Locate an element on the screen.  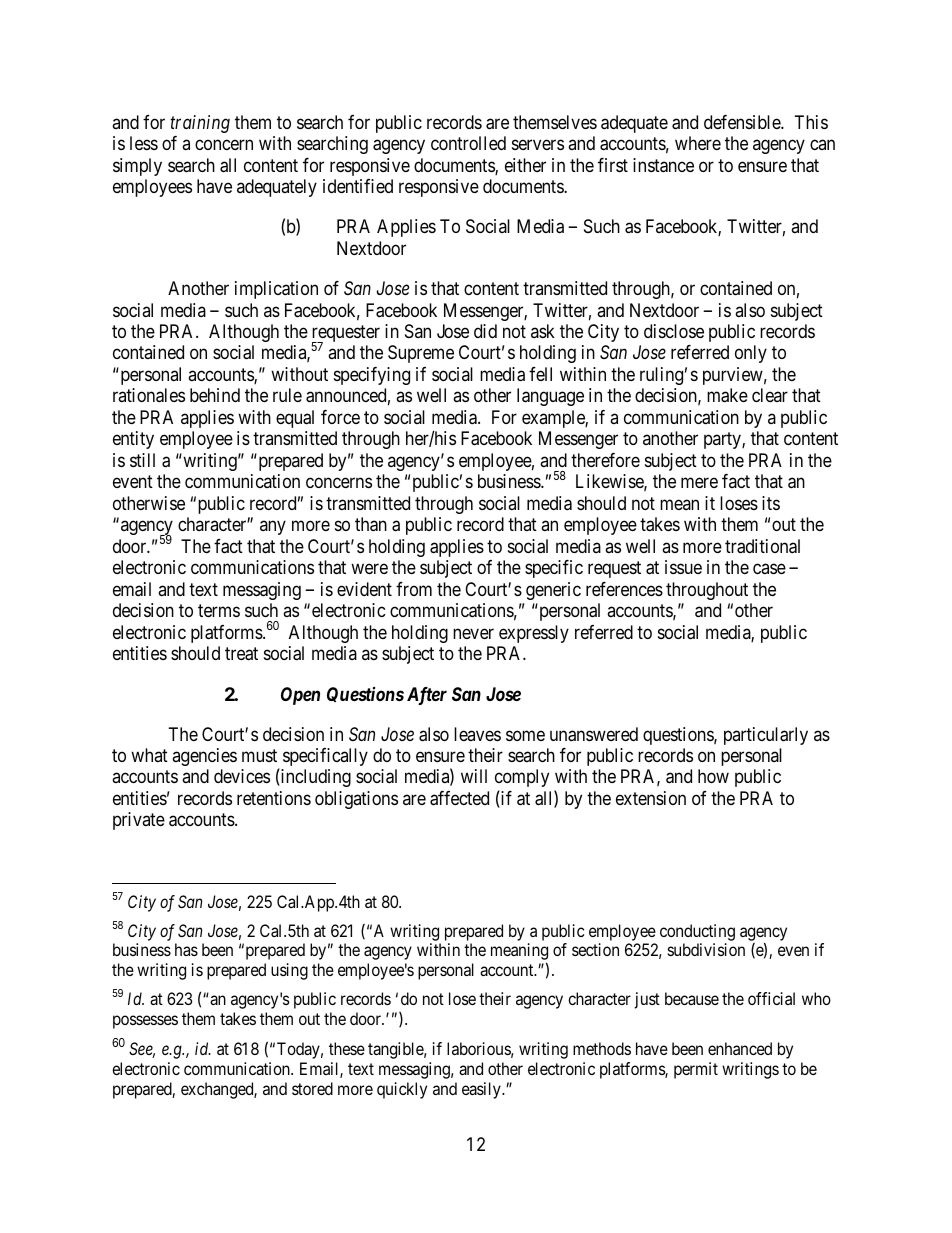
mere is located at coordinates (699, 483).
